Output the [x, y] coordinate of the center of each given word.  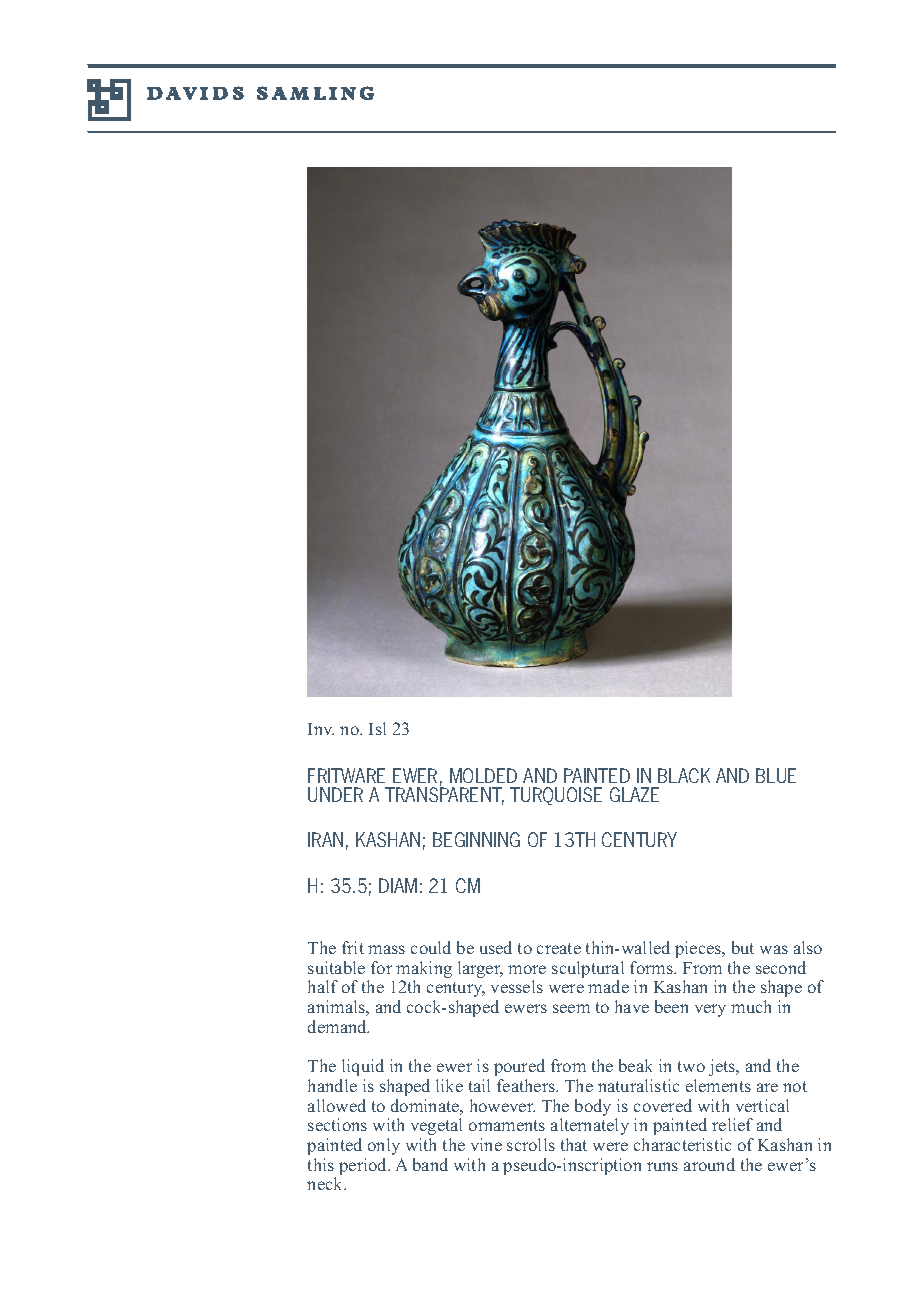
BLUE [776, 775]
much [751, 1006]
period [364, 1166]
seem [571, 1008]
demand [338, 1026]
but [743, 947]
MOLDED [483, 775]
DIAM [398, 885]
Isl [377, 728]
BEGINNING [476, 839]
